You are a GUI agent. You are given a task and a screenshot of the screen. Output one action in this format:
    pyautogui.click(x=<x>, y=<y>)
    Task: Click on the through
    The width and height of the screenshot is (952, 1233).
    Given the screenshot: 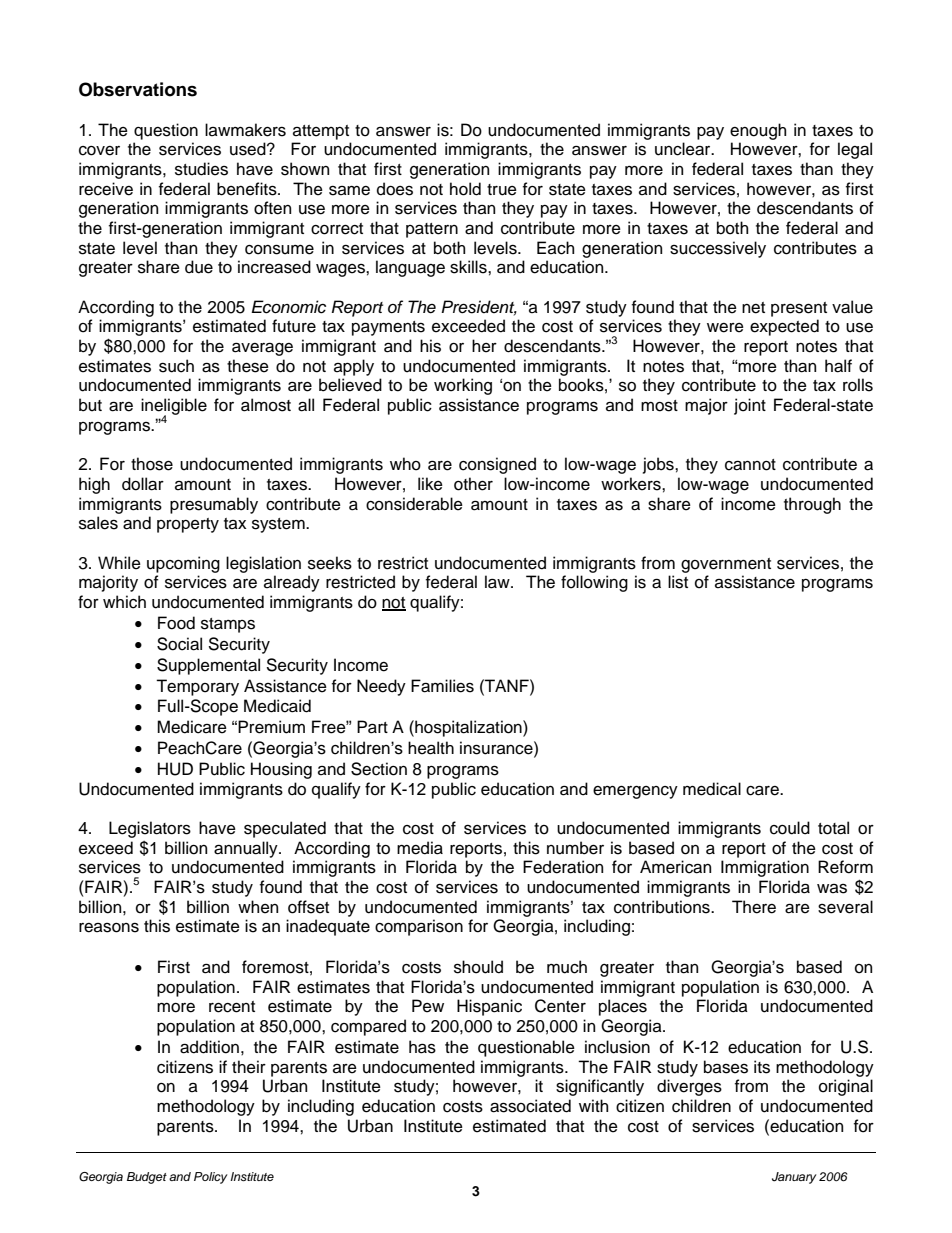 What is the action you would take?
    pyautogui.click(x=812, y=505)
